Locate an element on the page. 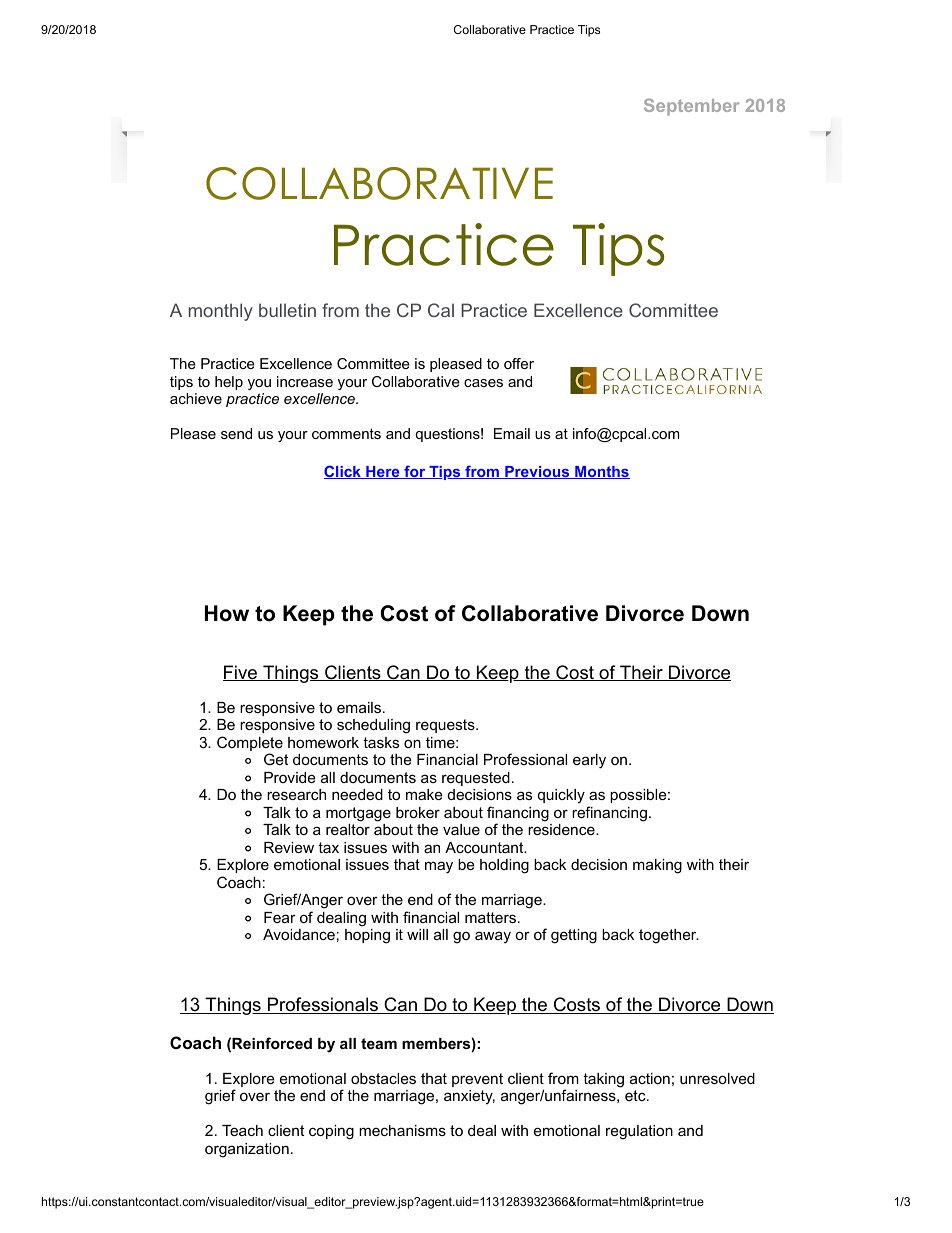  offer is located at coordinates (519, 363).
